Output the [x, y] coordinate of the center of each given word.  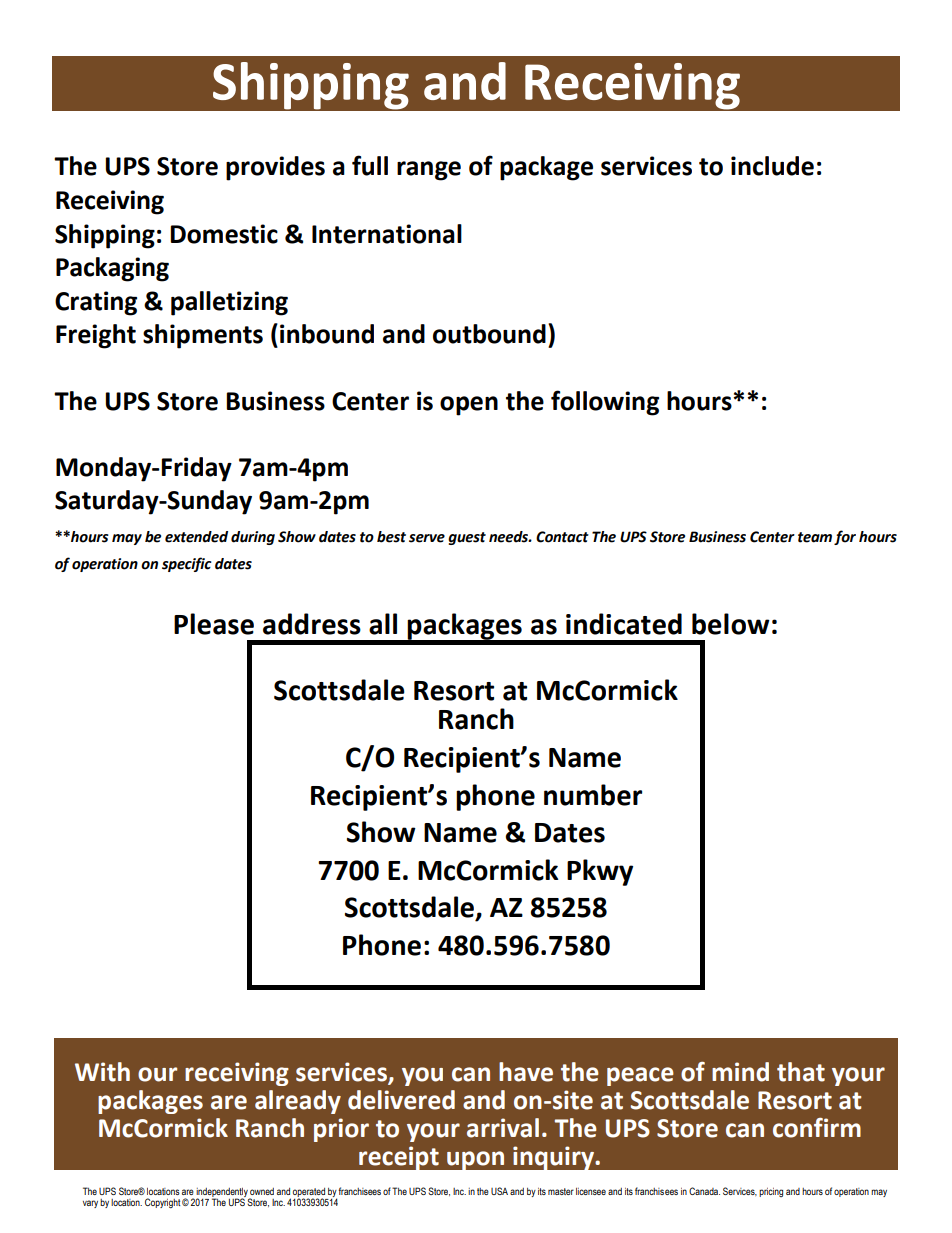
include [772, 166]
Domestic [224, 234]
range [429, 171]
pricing [771, 1192]
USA [499, 1191]
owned [262, 1191]
